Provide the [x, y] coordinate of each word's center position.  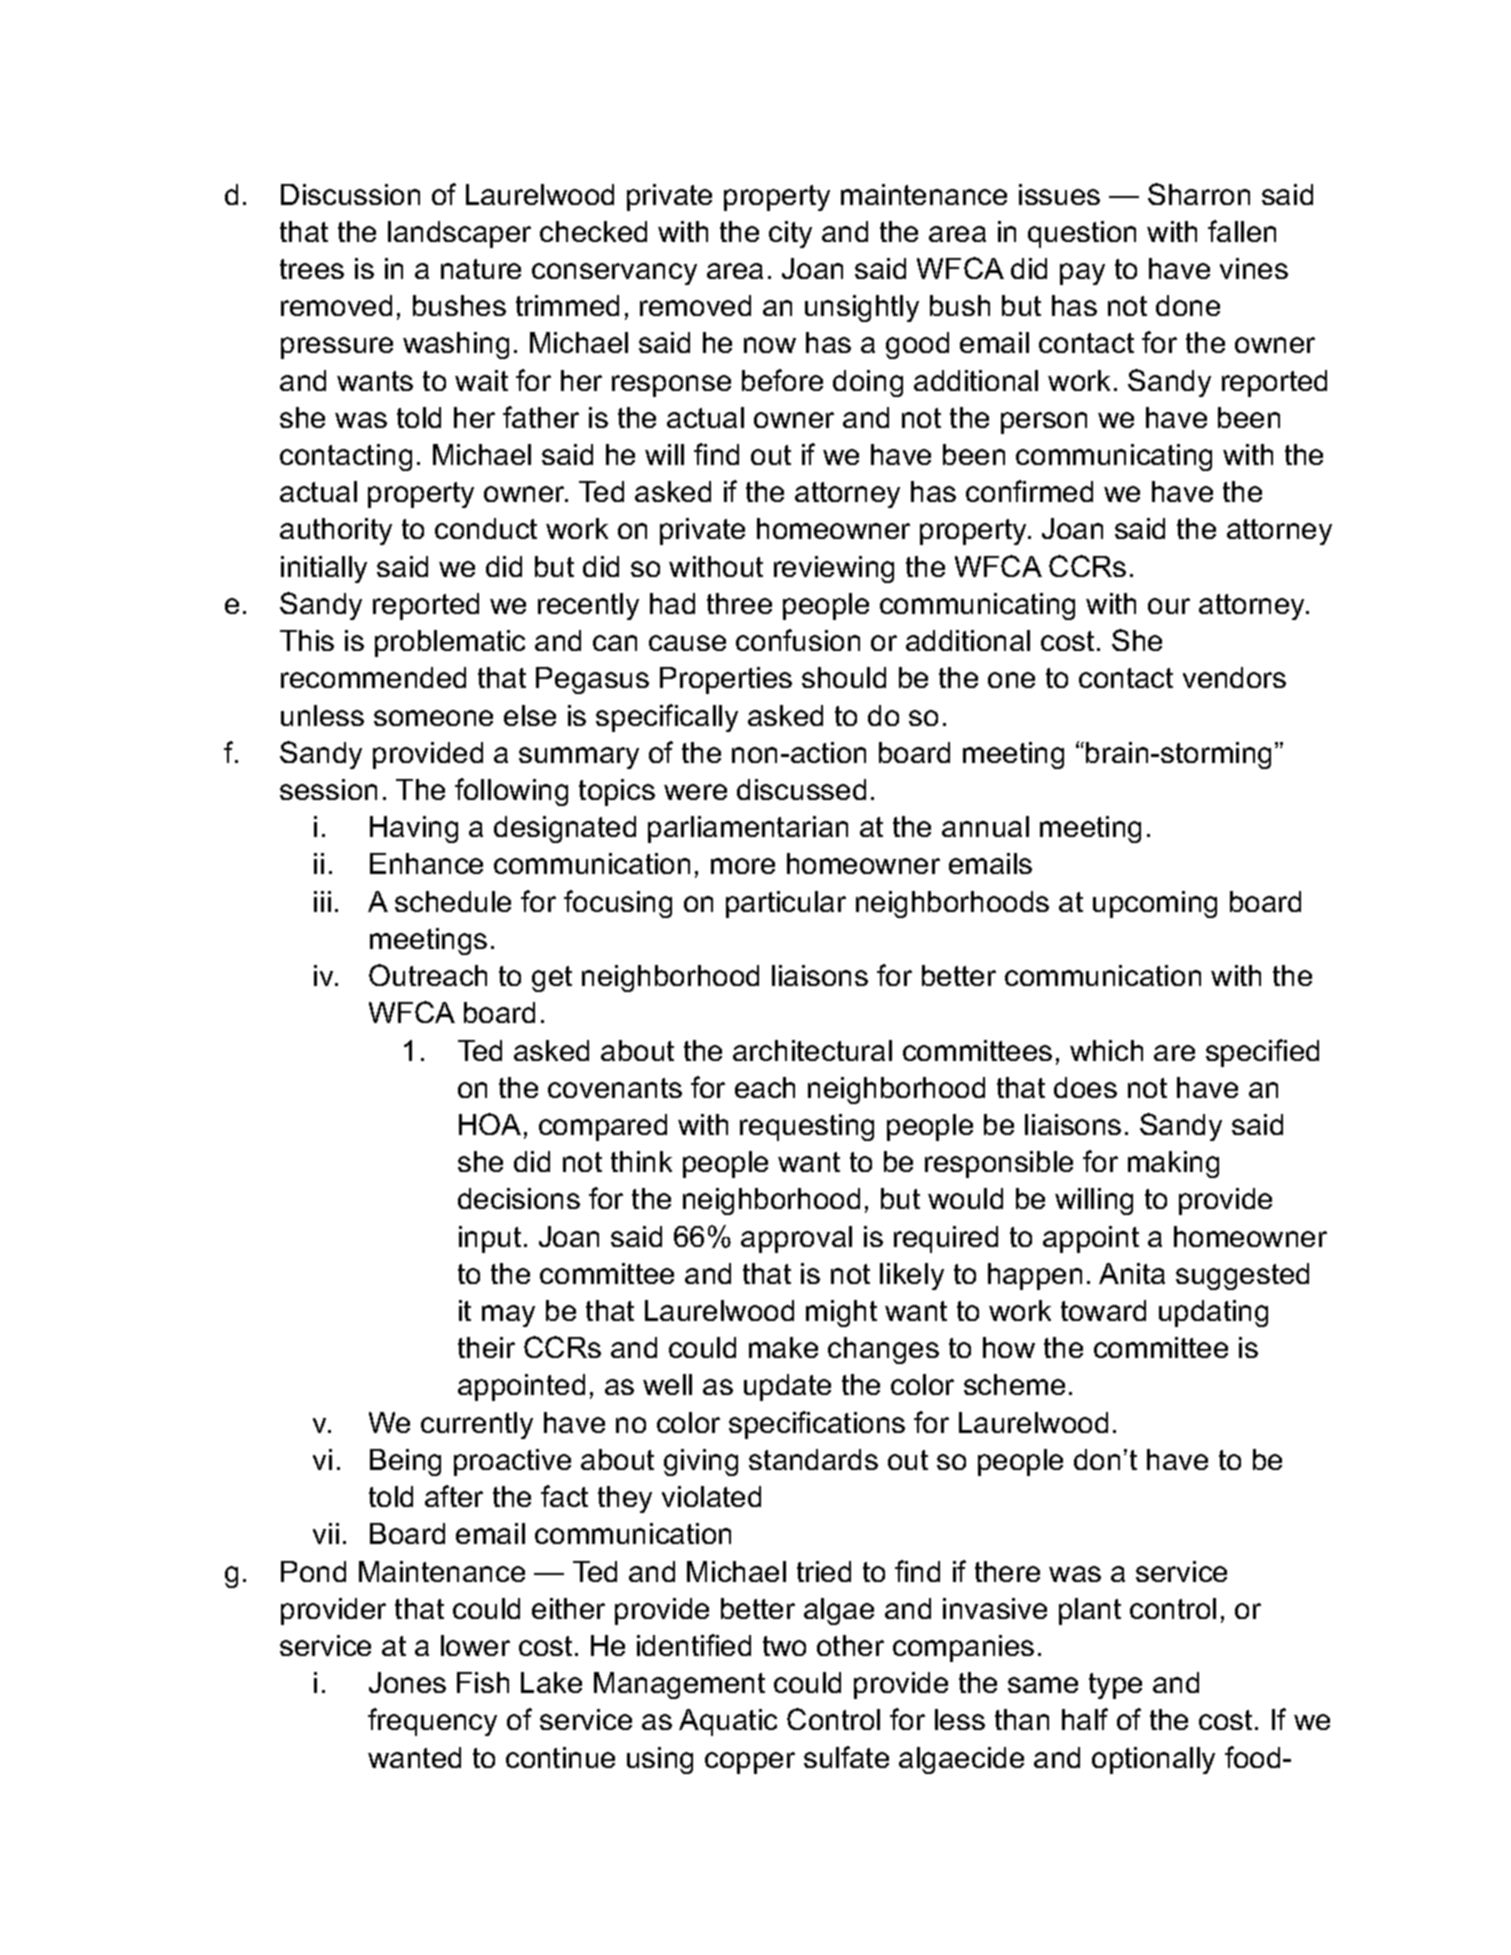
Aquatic [728, 1722]
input [490, 1239]
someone [433, 718]
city [790, 234]
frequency [432, 1722]
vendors [1234, 677]
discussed [801, 789]
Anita [1132, 1273]
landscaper [459, 234]
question [1082, 234]
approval [796, 1239]
